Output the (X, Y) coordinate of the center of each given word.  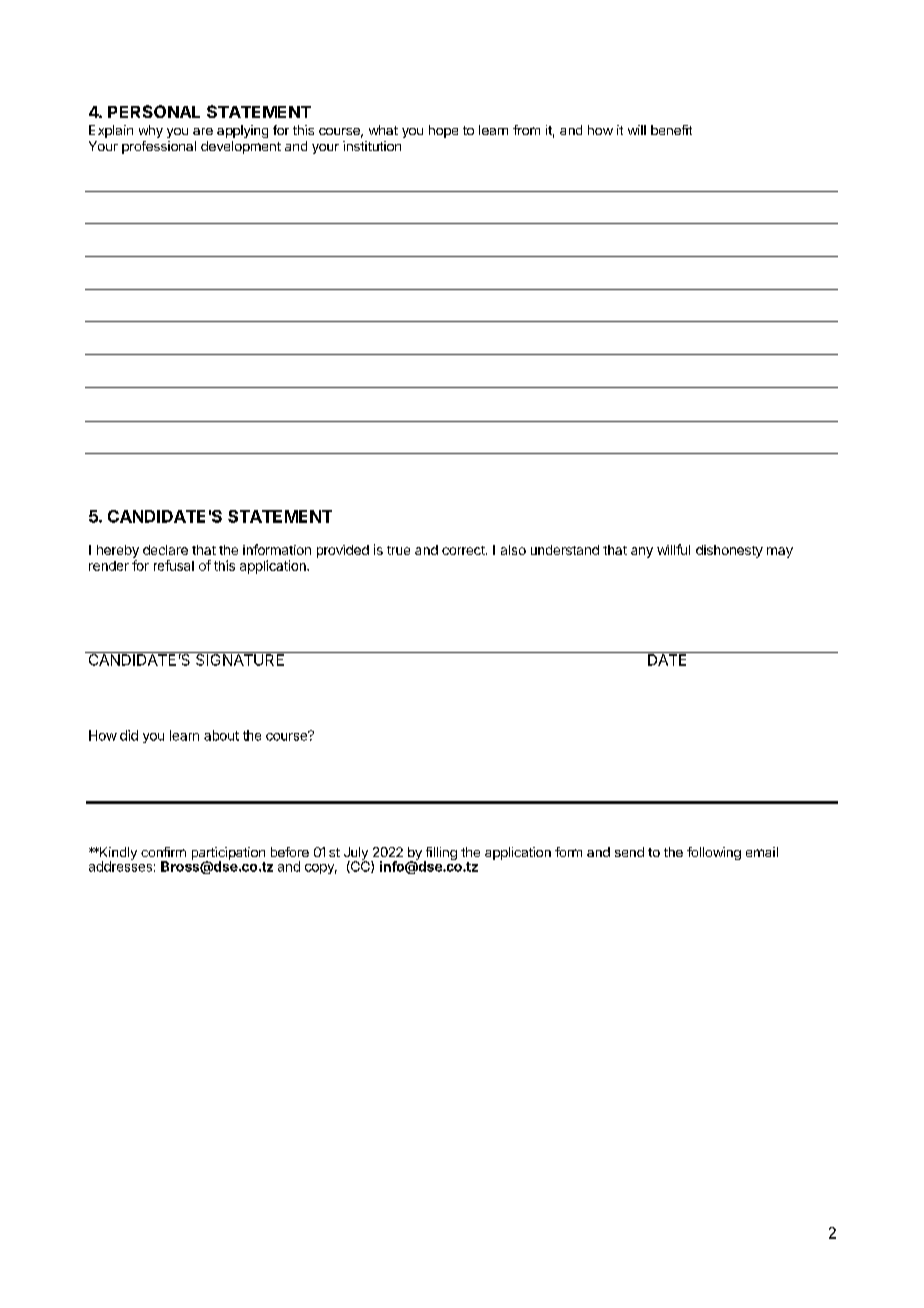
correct (464, 550)
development (241, 147)
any (642, 552)
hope (443, 131)
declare (165, 550)
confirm (163, 852)
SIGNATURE (240, 659)
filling (440, 855)
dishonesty (729, 551)
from (526, 130)
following (714, 853)
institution (372, 146)
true (398, 550)
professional (159, 147)
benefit (671, 130)
